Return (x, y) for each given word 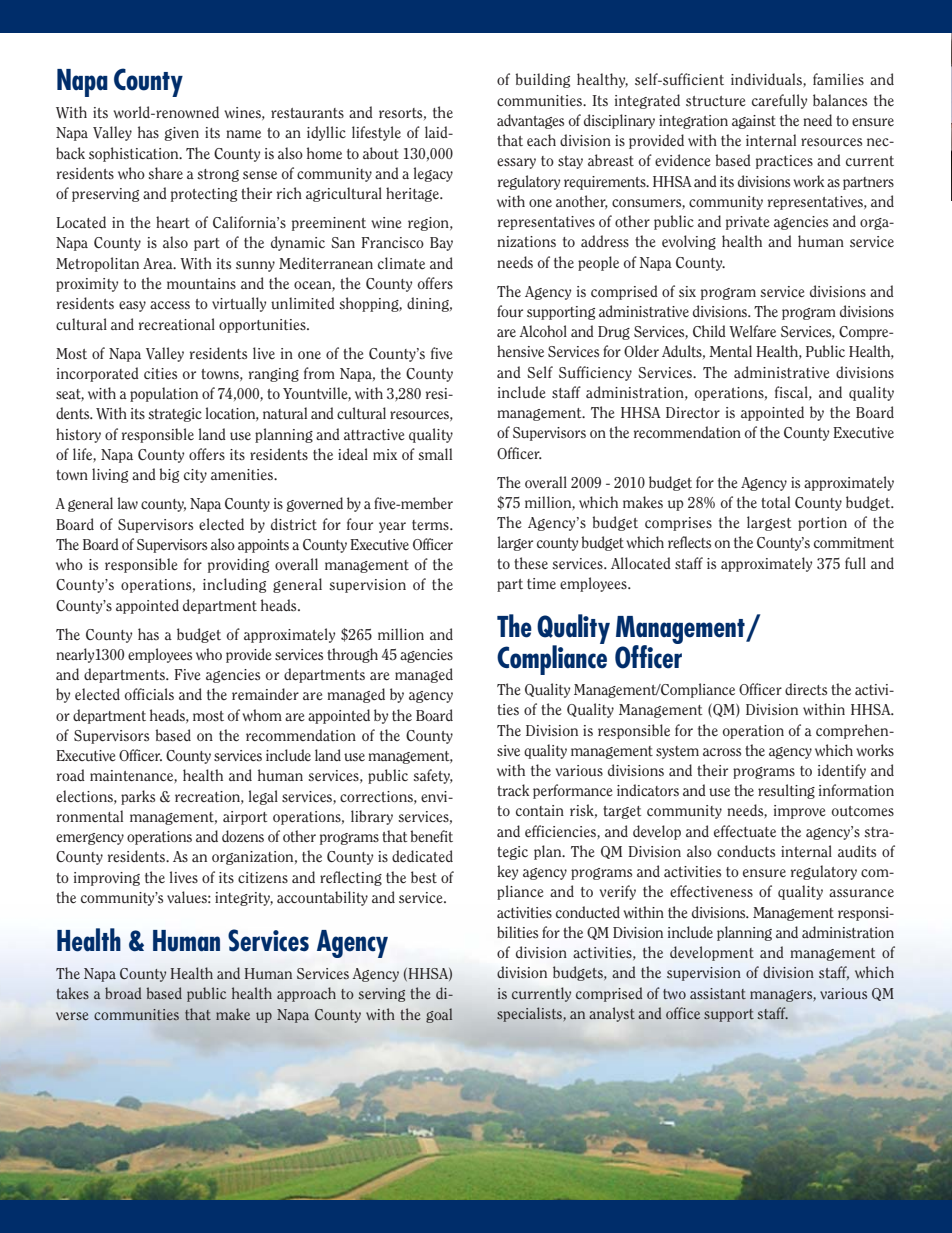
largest (769, 523)
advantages (530, 121)
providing (238, 565)
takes (72, 993)
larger (515, 543)
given (181, 134)
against (754, 122)
